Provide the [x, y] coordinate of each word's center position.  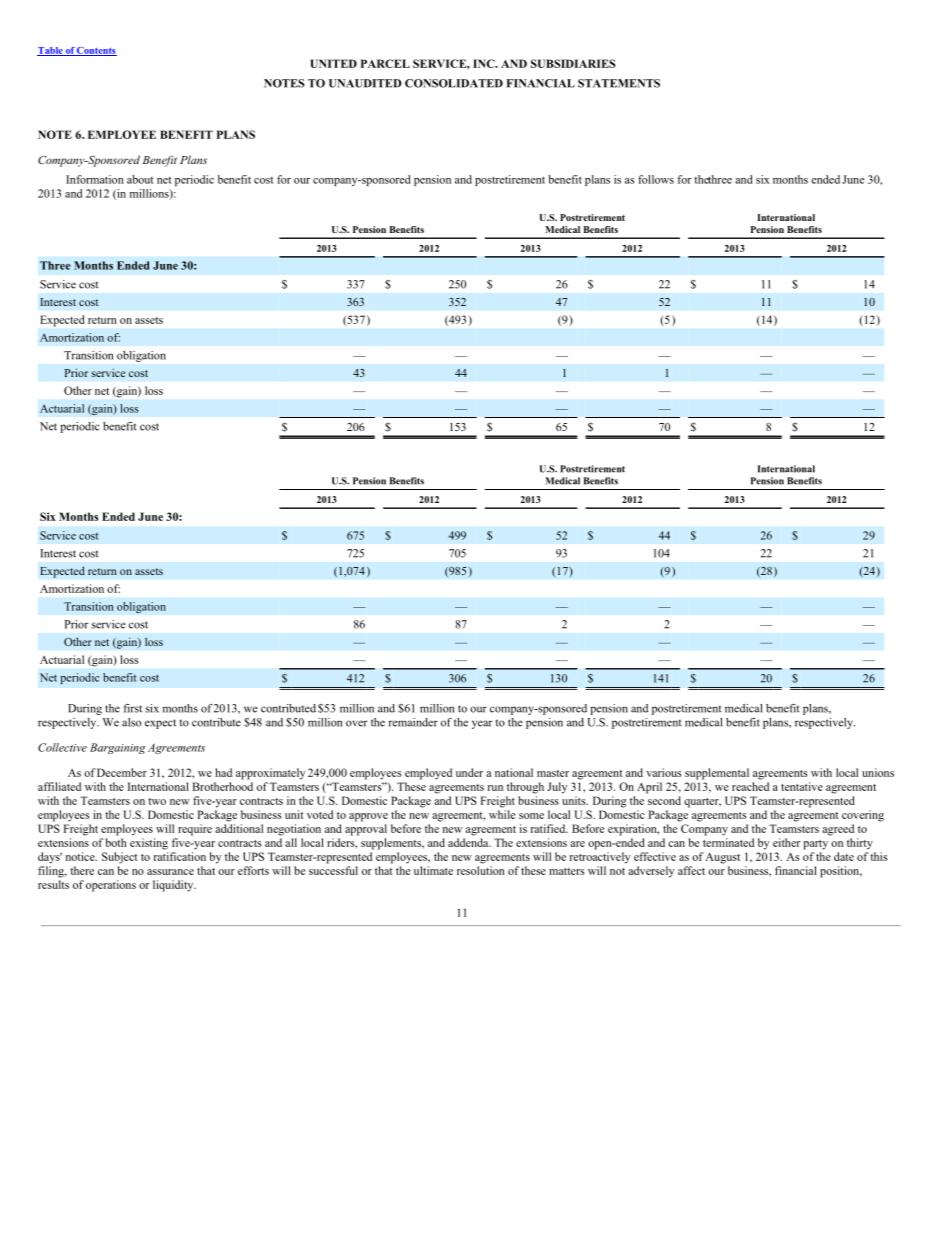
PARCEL [385, 63]
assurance [170, 872]
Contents [96, 51]
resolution [481, 870]
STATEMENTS [619, 83]
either [786, 842]
